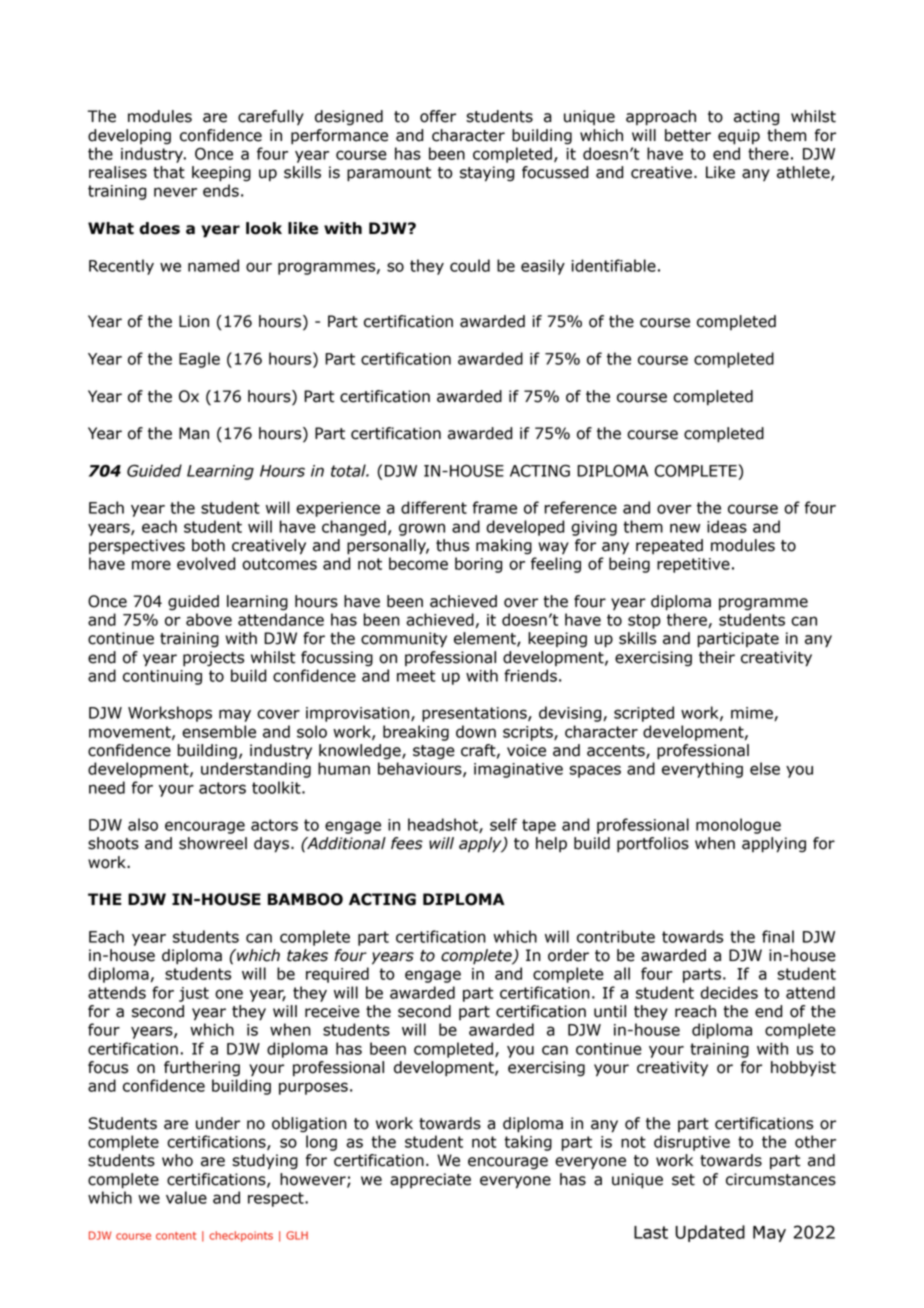 The image size is (924, 1308). I want to click on ideas, so click(727, 526).
